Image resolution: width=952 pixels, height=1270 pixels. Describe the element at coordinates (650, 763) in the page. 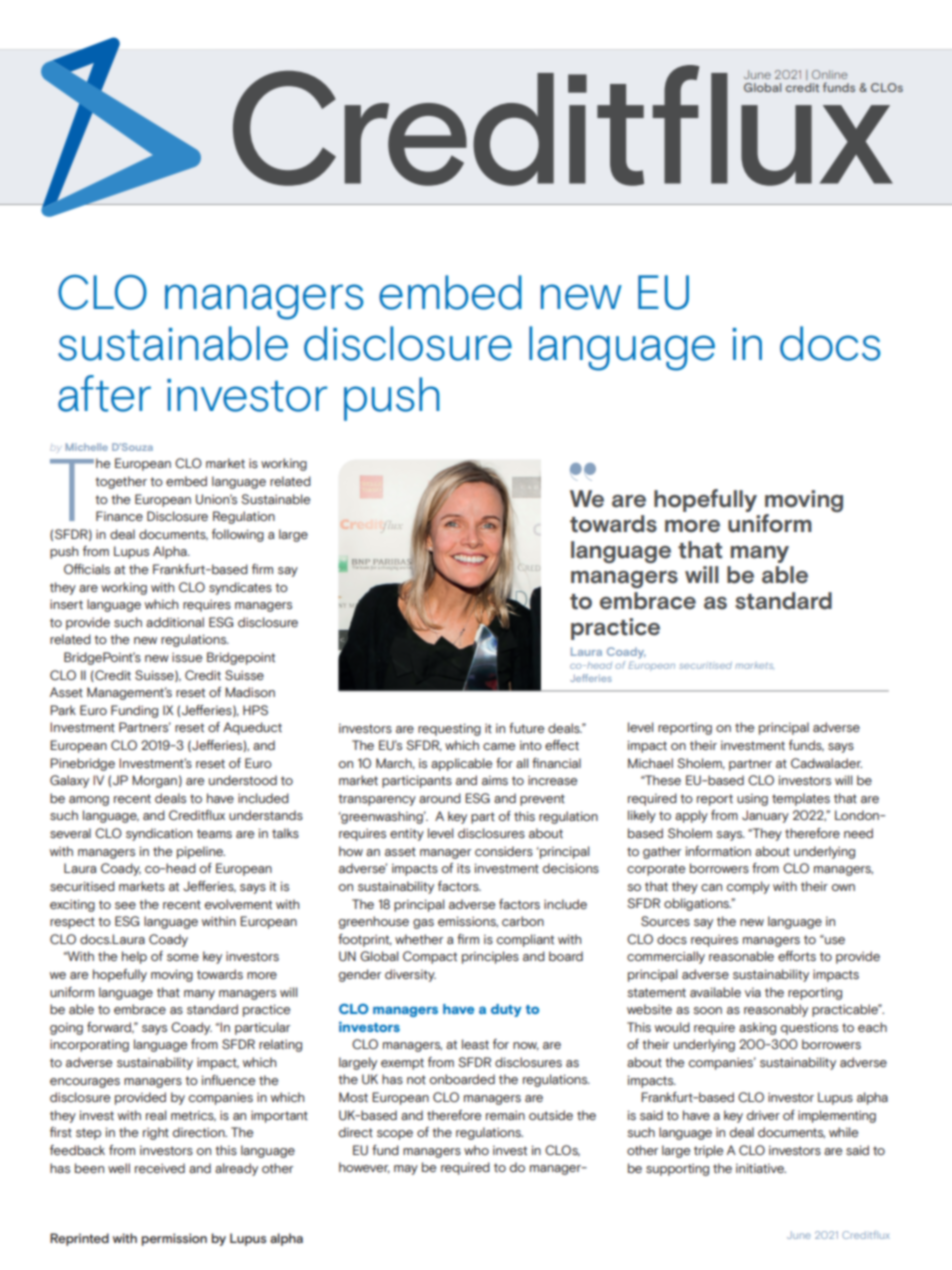

I see `Michael` at that location.
